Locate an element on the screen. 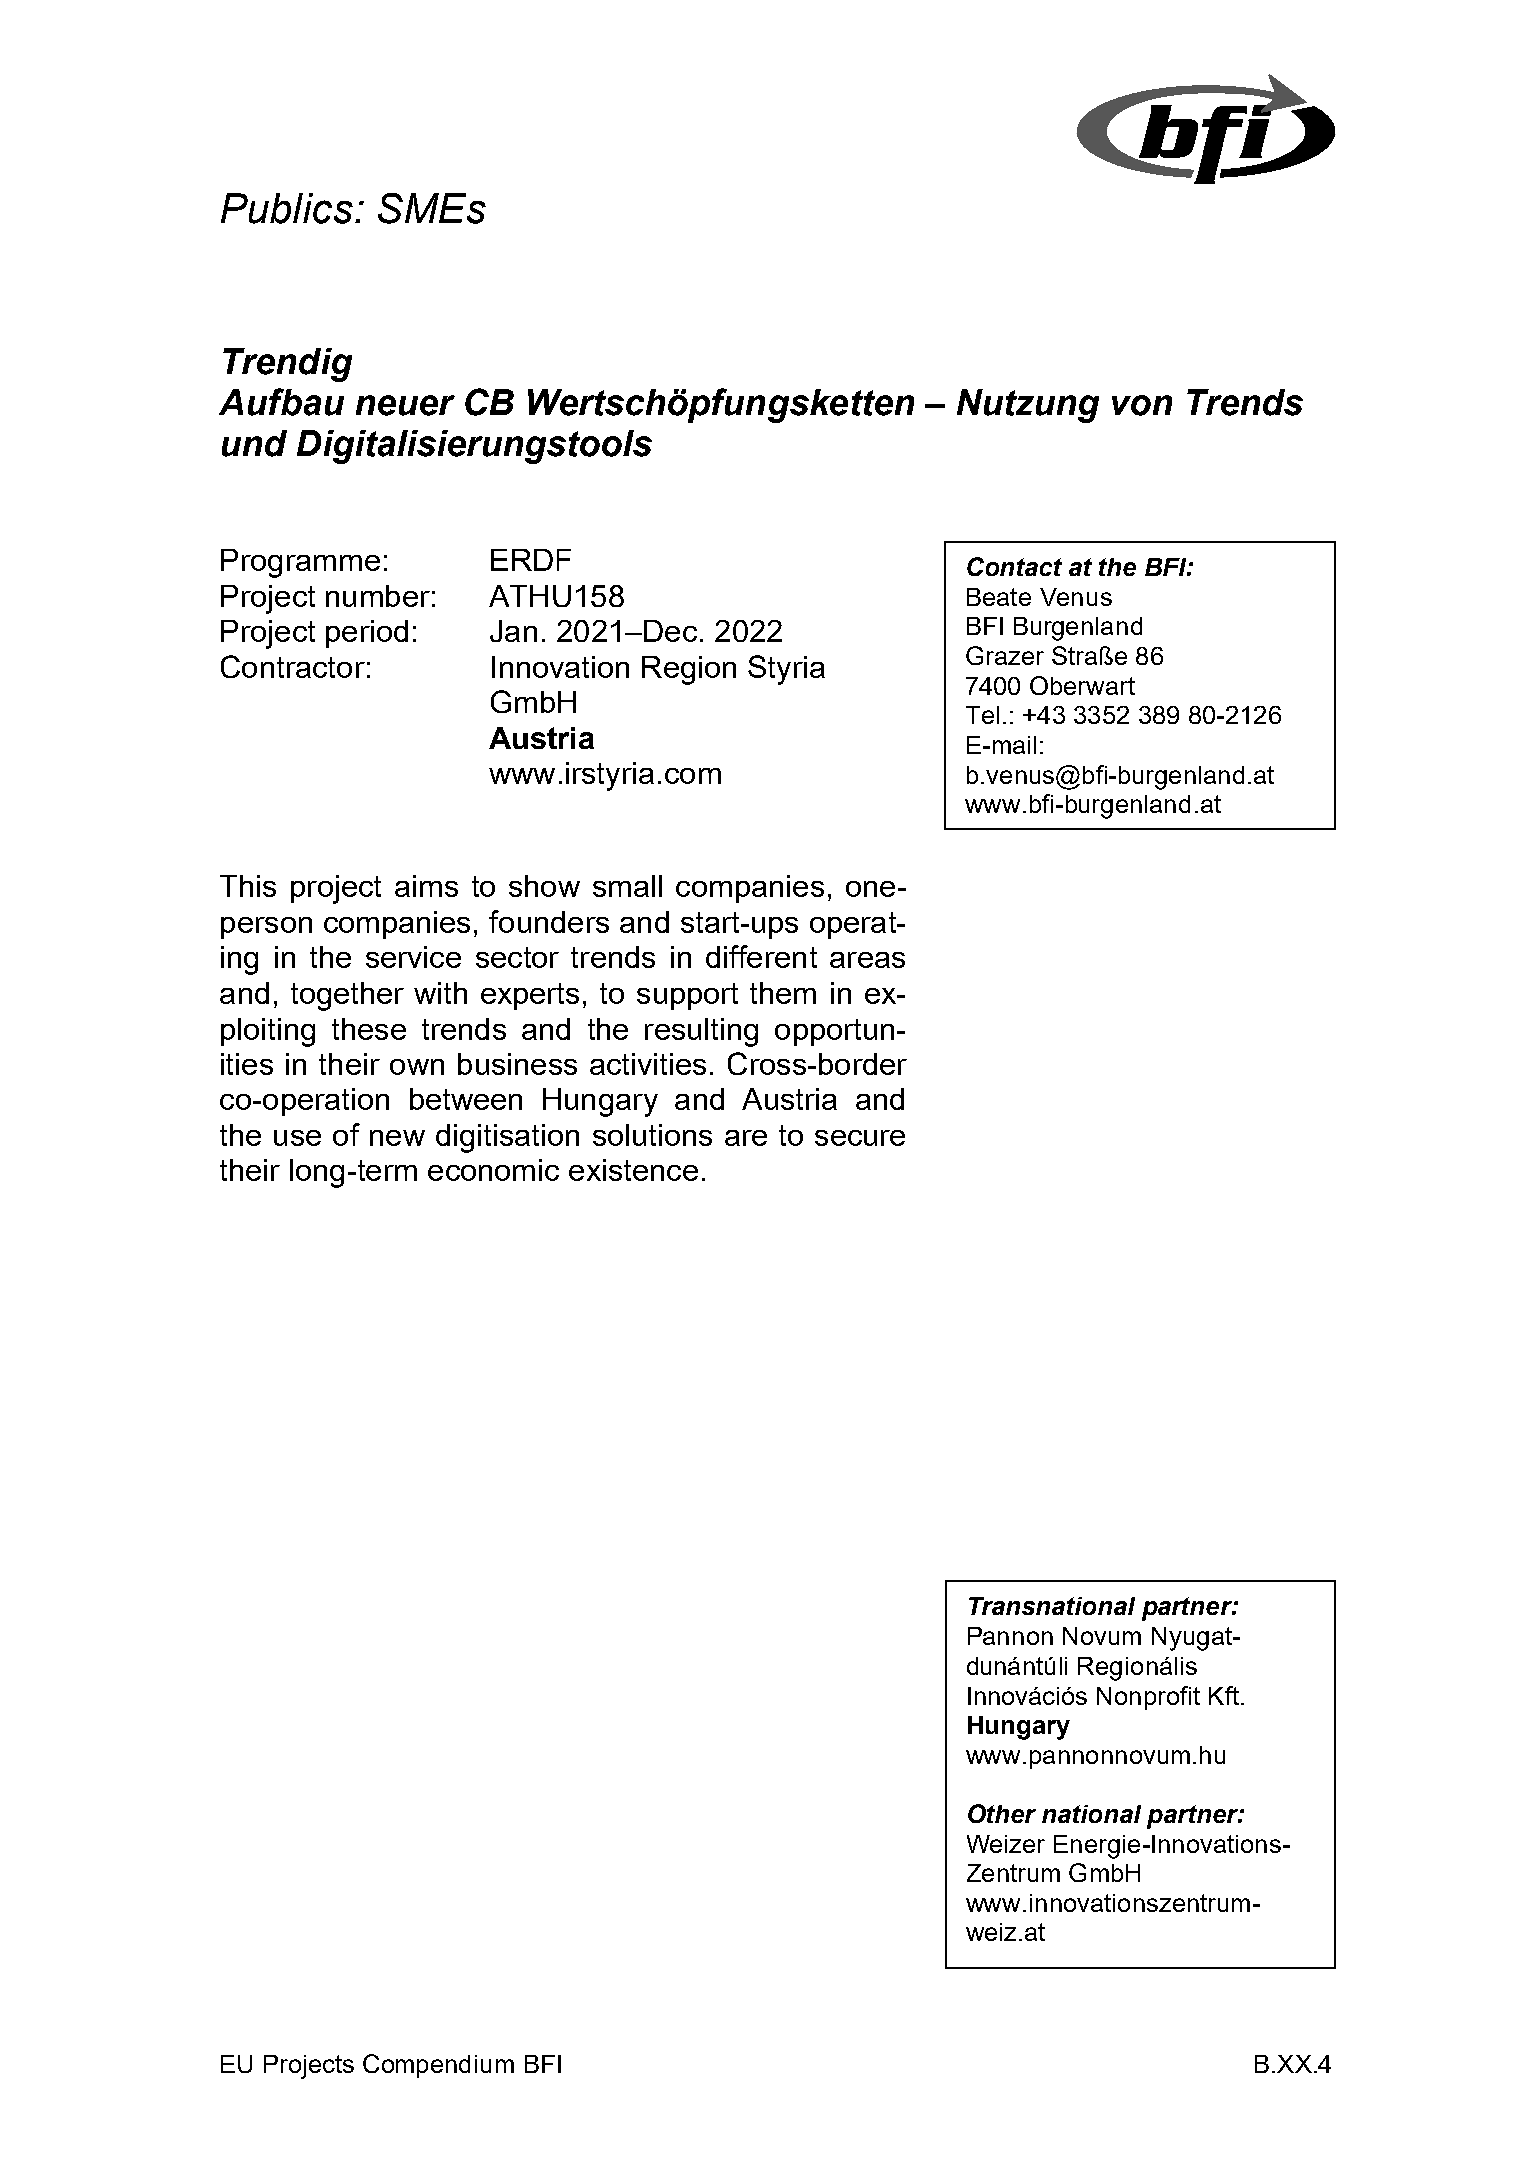  existence is located at coordinates (633, 1170).
